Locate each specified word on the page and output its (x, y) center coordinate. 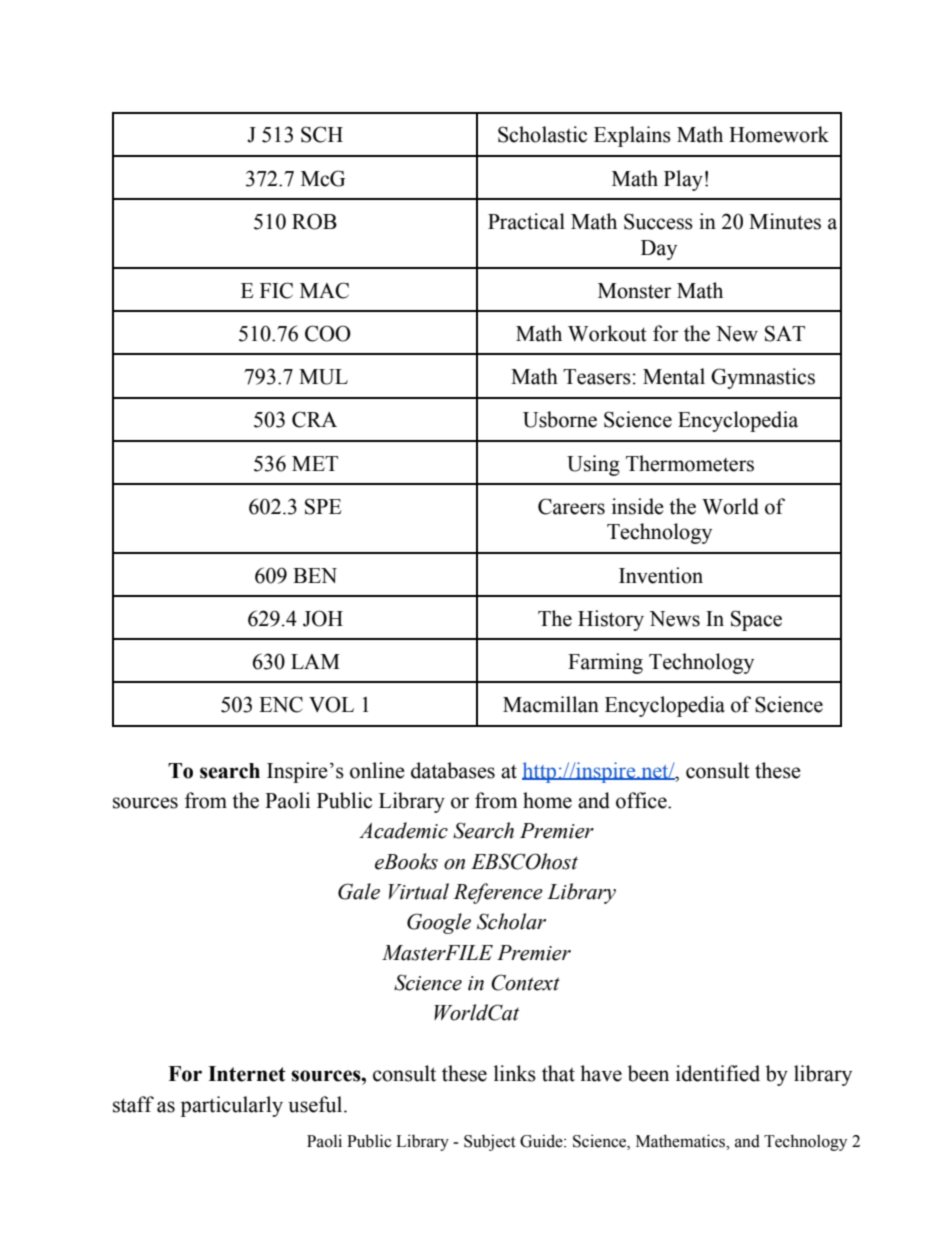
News (674, 619)
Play (683, 180)
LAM (315, 661)
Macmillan (551, 704)
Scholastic (542, 134)
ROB (314, 221)
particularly (232, 1106)
